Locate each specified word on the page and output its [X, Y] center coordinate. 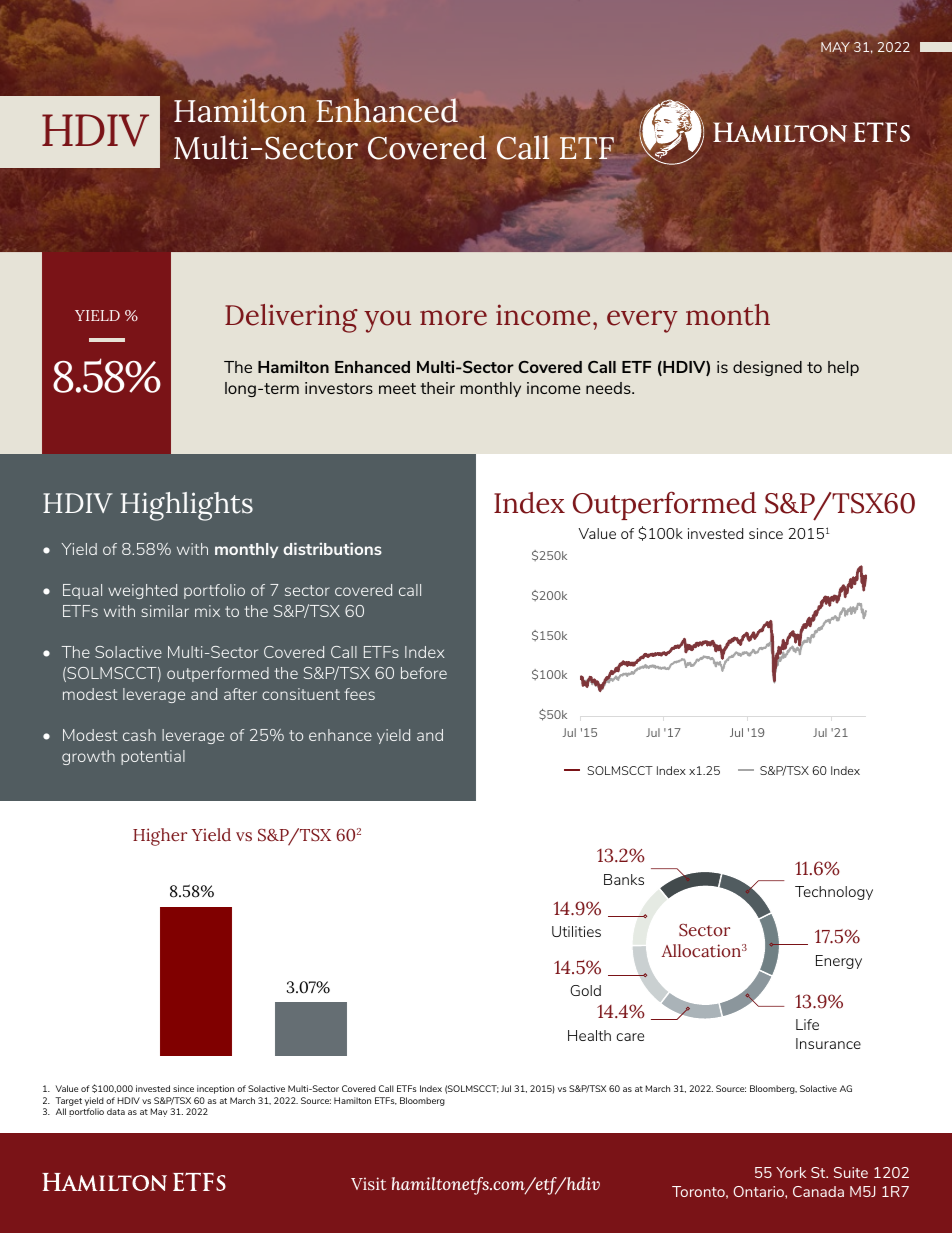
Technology [834, 893]
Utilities [576, 931]
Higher [160, 837]
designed [767, 368]
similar [165, 611]
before [424, 673]
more [453, 318]
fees [359, 694]
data [116, 1111]
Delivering [291, 318]
